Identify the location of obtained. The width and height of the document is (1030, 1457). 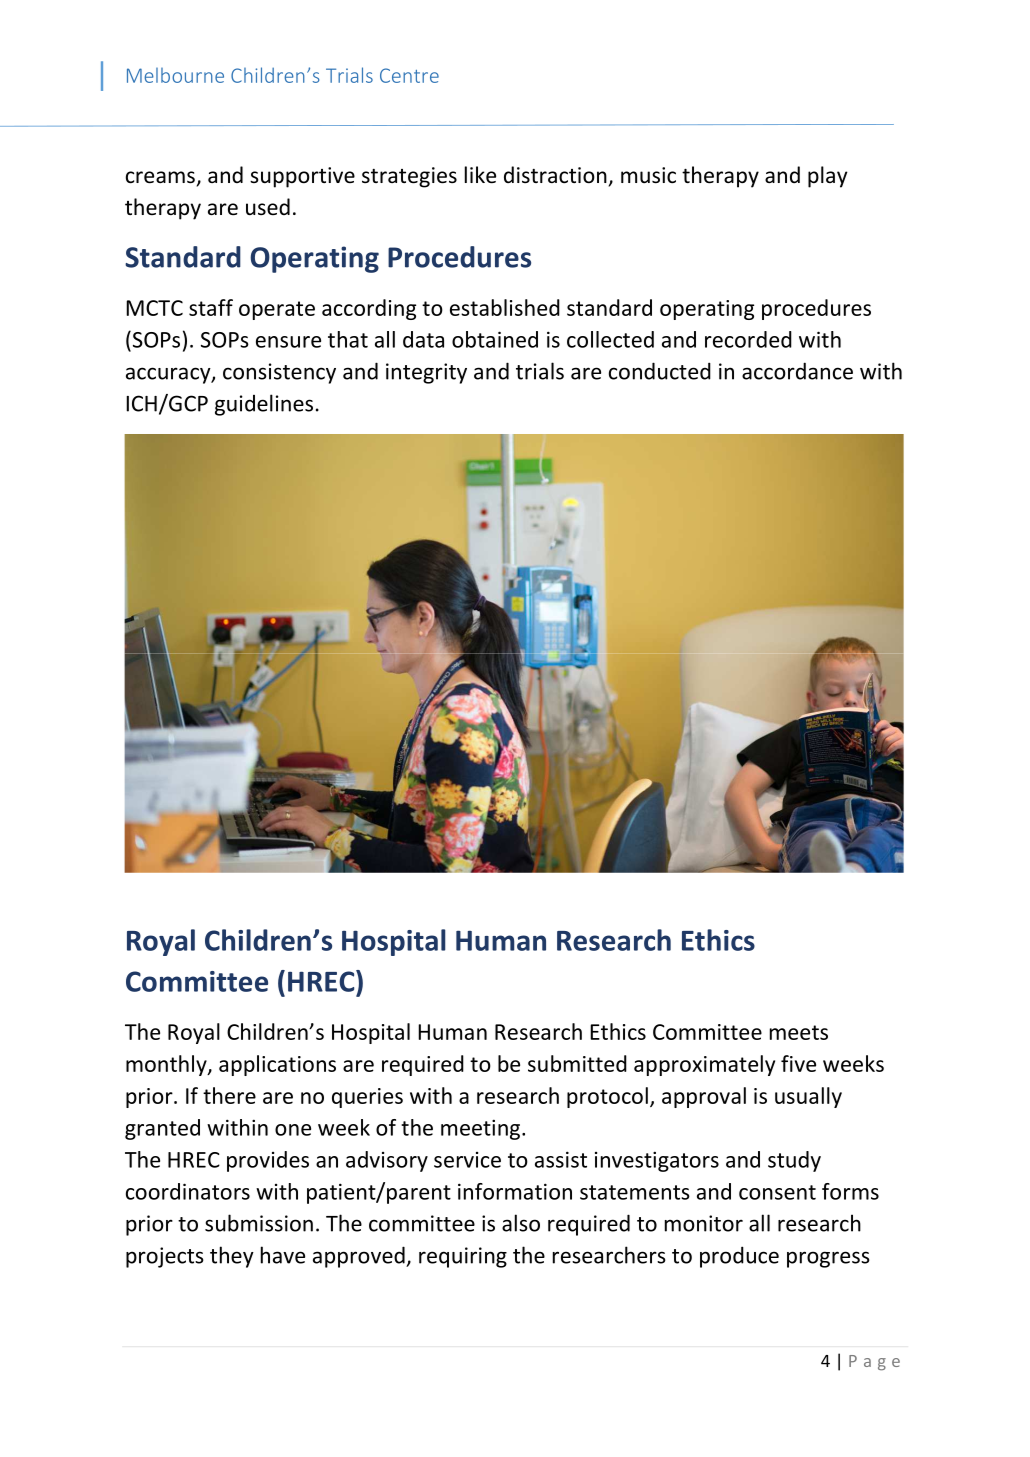
(495, 339).
